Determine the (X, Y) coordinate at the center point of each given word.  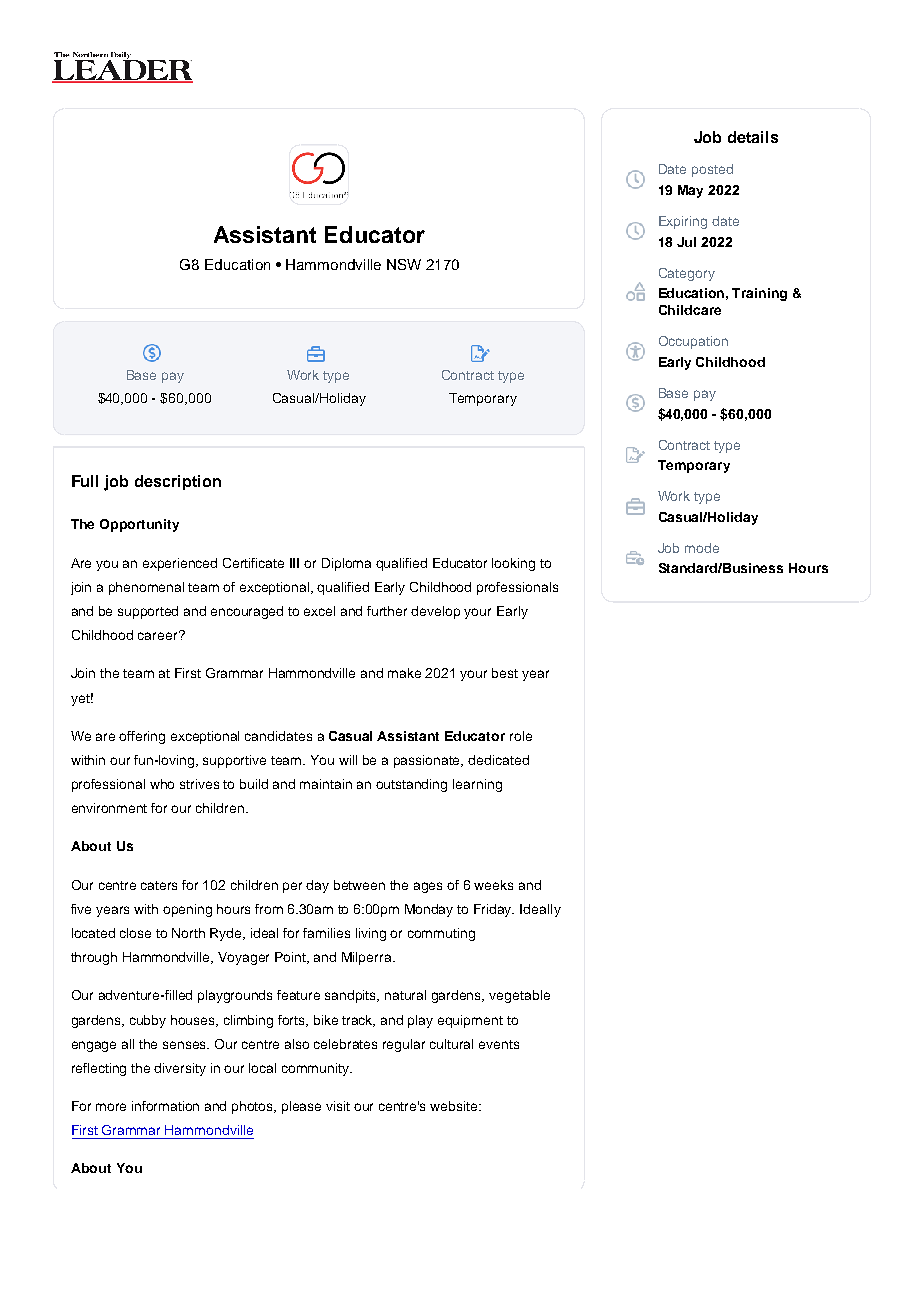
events (499, 1044)
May (690, 191)
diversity (180, 1069)
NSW (404, 264)
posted (712, 170)
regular (404, 1045)
